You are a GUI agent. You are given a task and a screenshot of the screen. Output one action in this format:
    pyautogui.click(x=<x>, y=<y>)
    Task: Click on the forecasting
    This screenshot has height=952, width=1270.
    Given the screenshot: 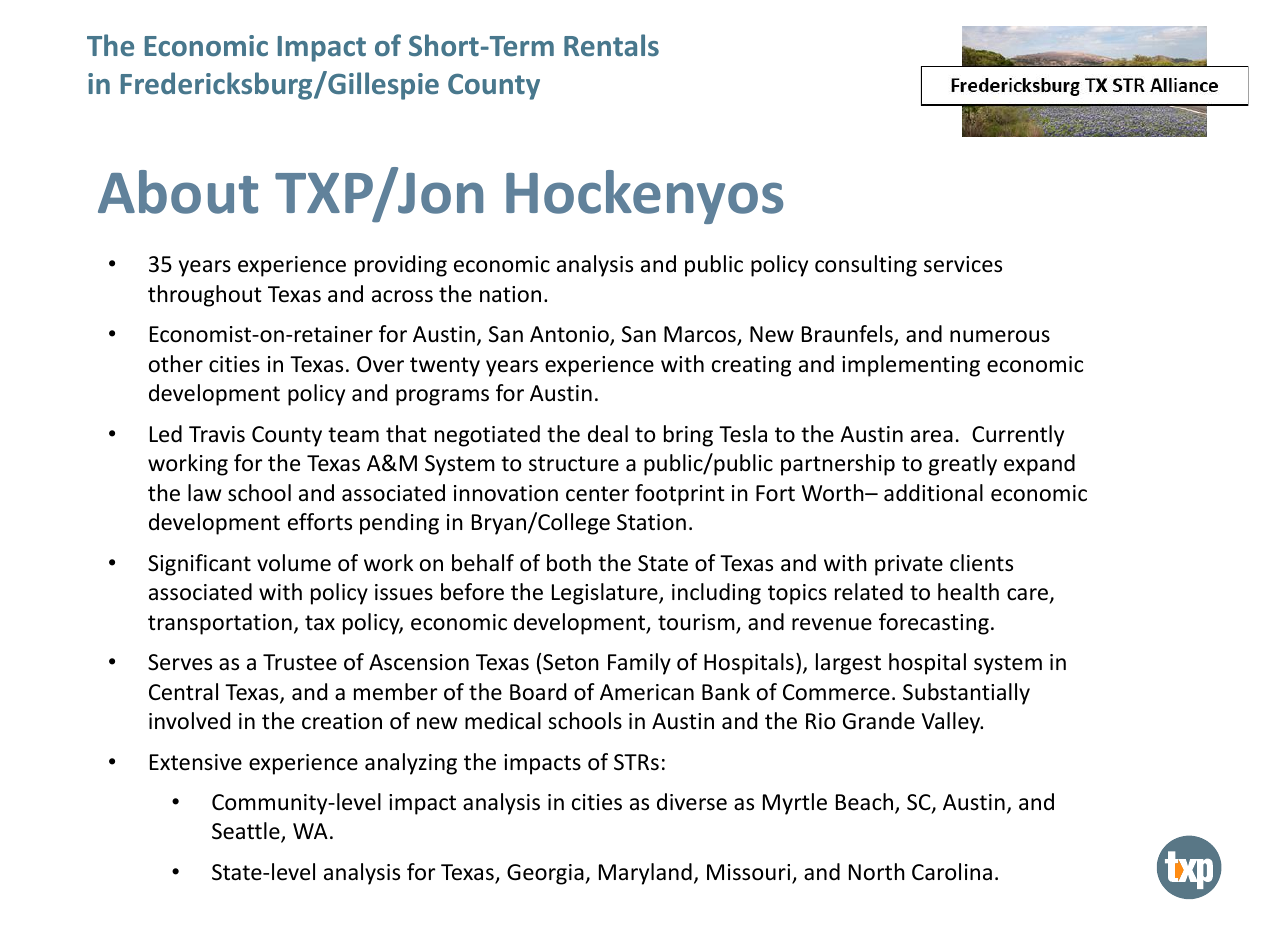 What is the action you would take?
    pyautogui.click(x=934, y=624)
